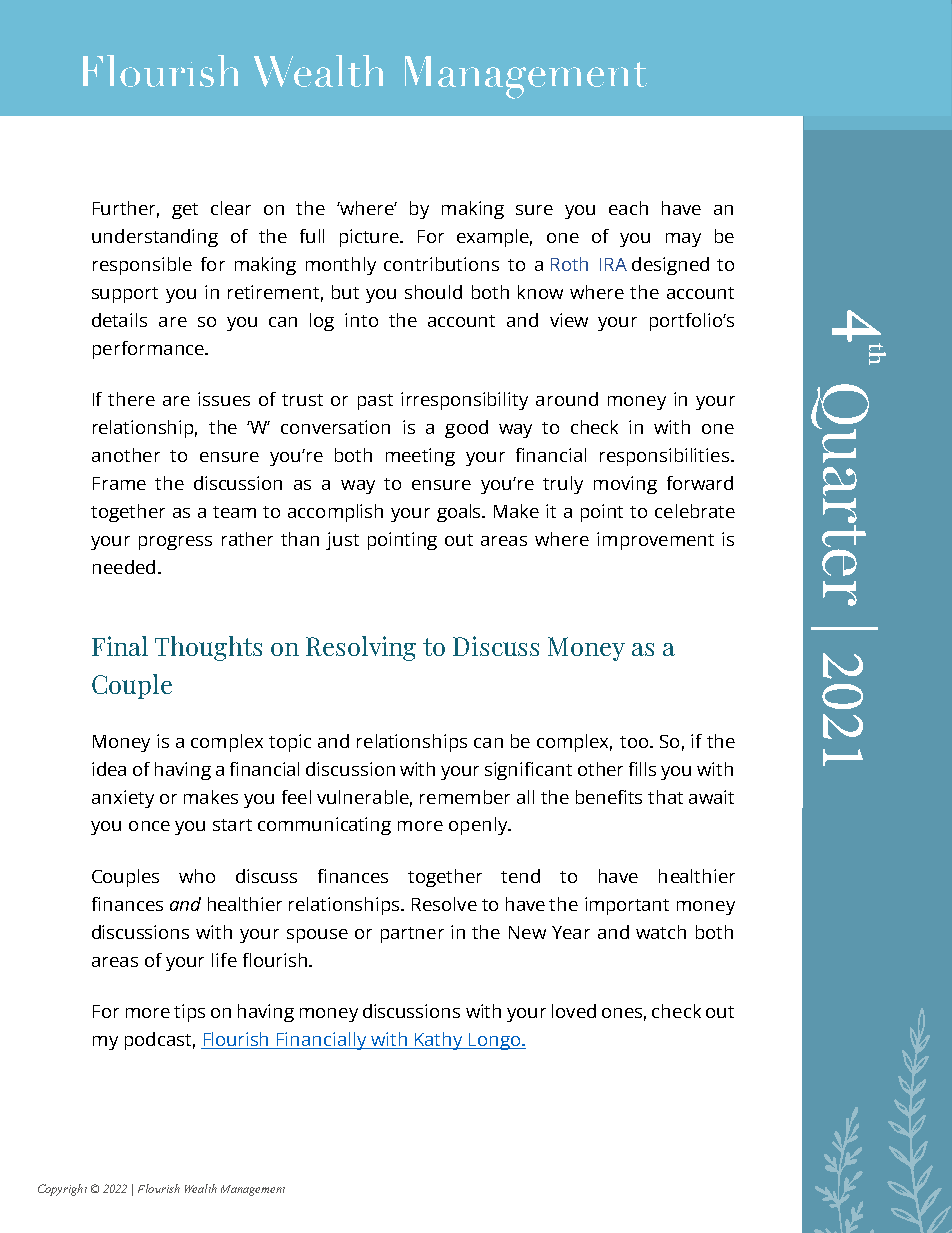  Describe the element at coordinates (370, 238) in the screenshot. I see `picture` at that location.
